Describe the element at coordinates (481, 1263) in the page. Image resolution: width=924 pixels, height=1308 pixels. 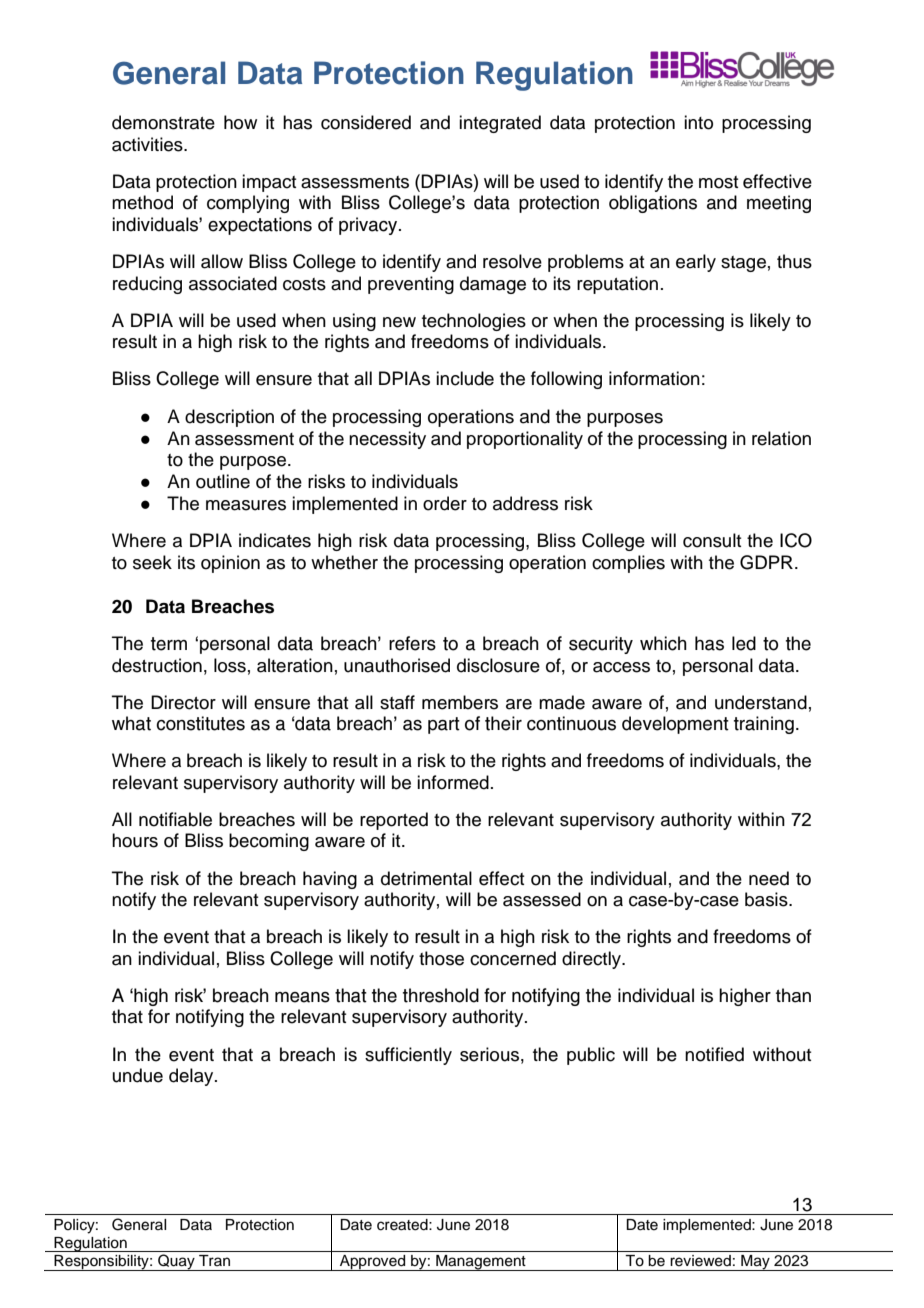
I see `Management` at that location.
